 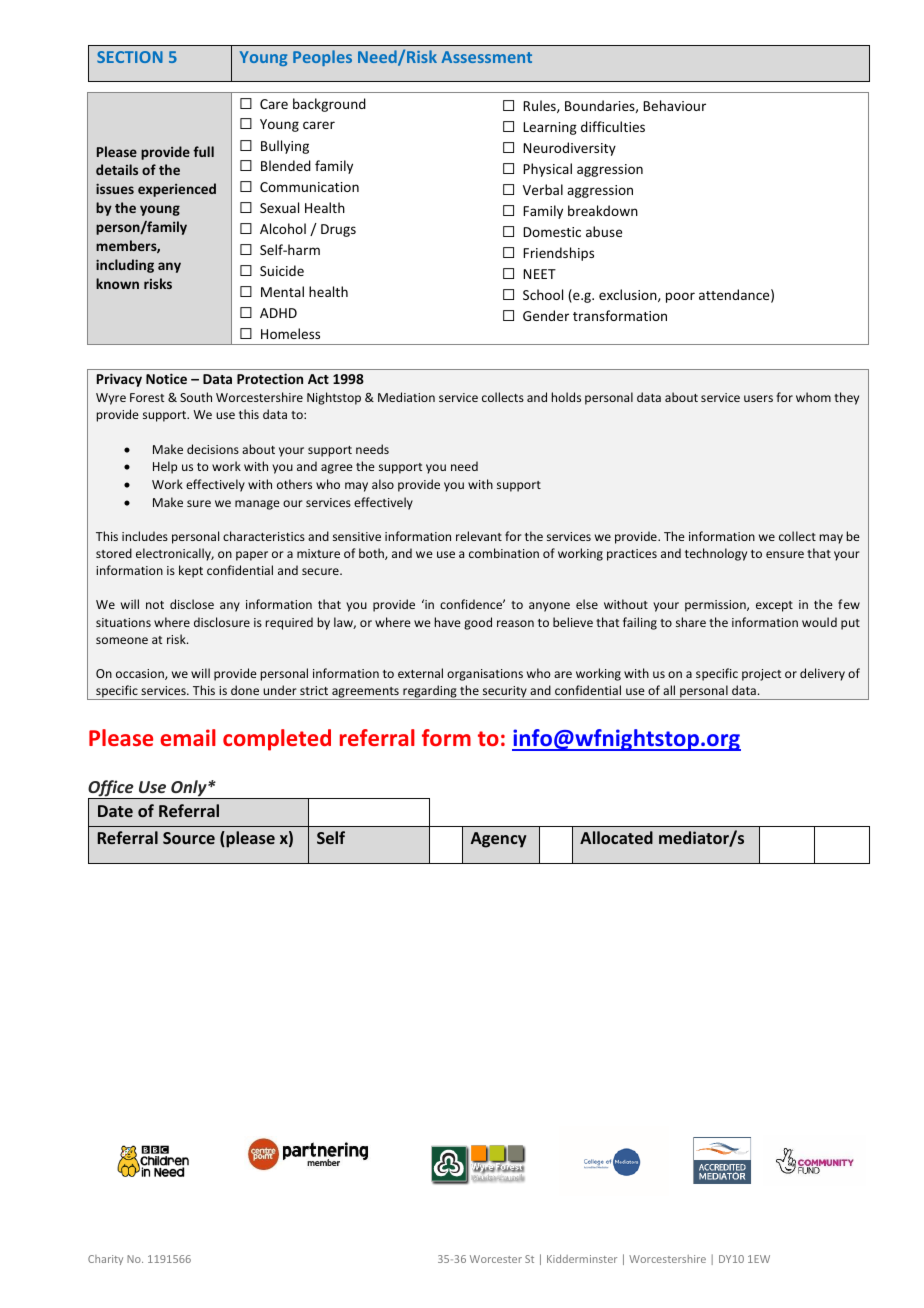 What do you see at coordinates (498, 840) in the screenshot?
I see `Agency` at bounding box center [498, 840].
